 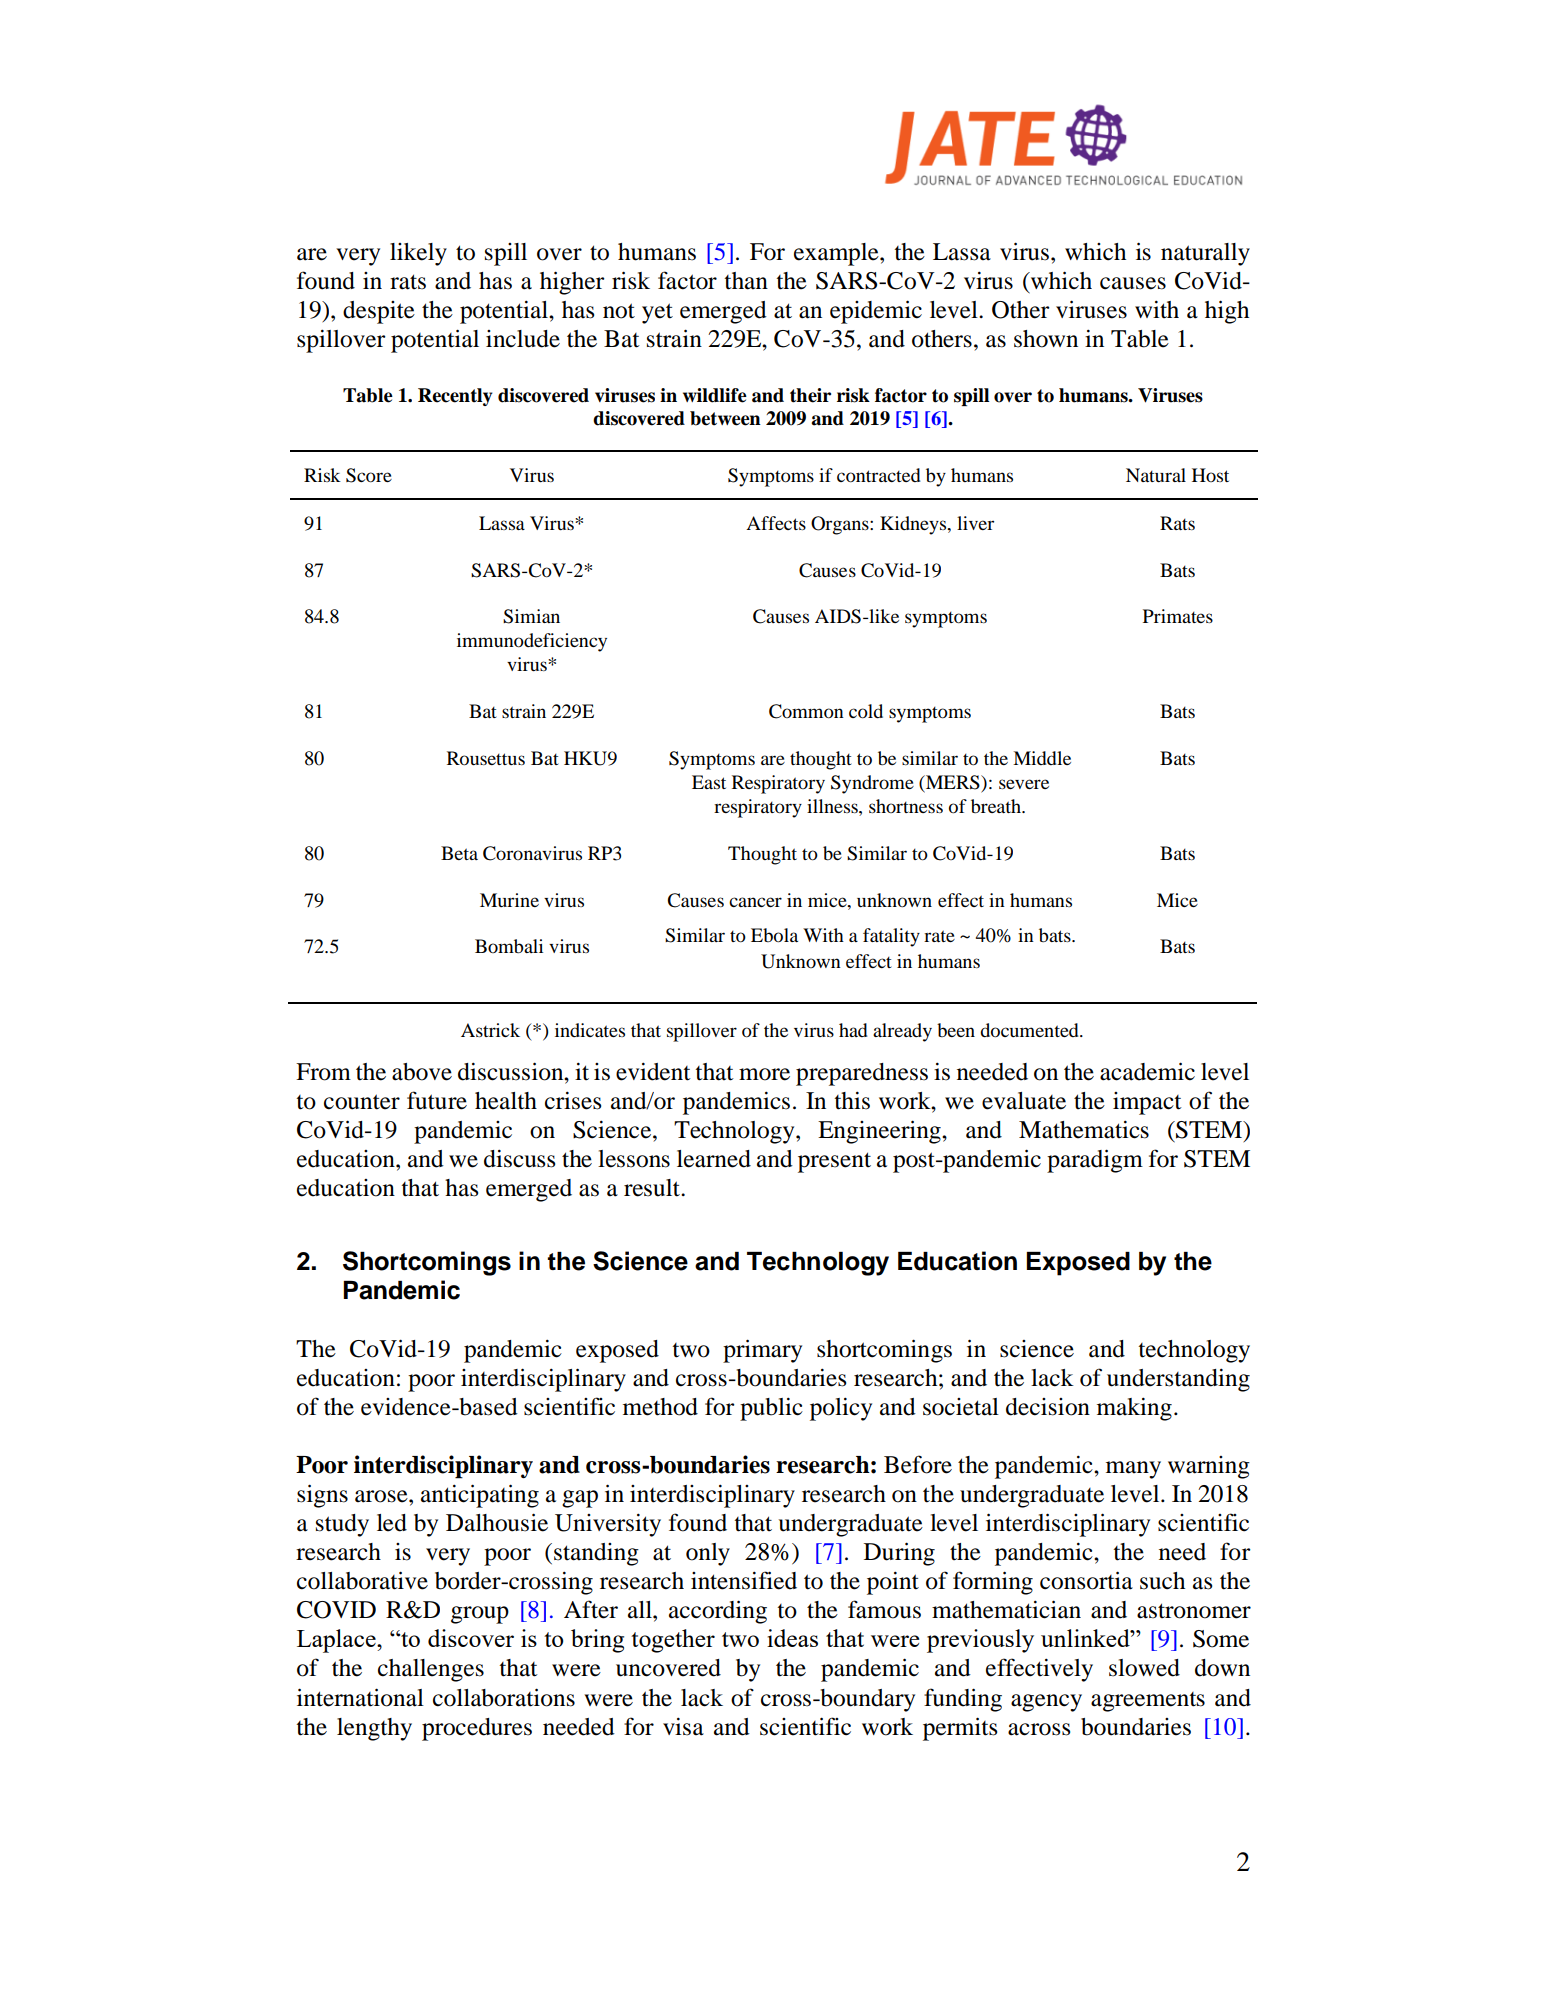 What do you see at coordinates (431, 1670) in the screenshot?
I see `challenges` at bounding box center [431, 1670].
